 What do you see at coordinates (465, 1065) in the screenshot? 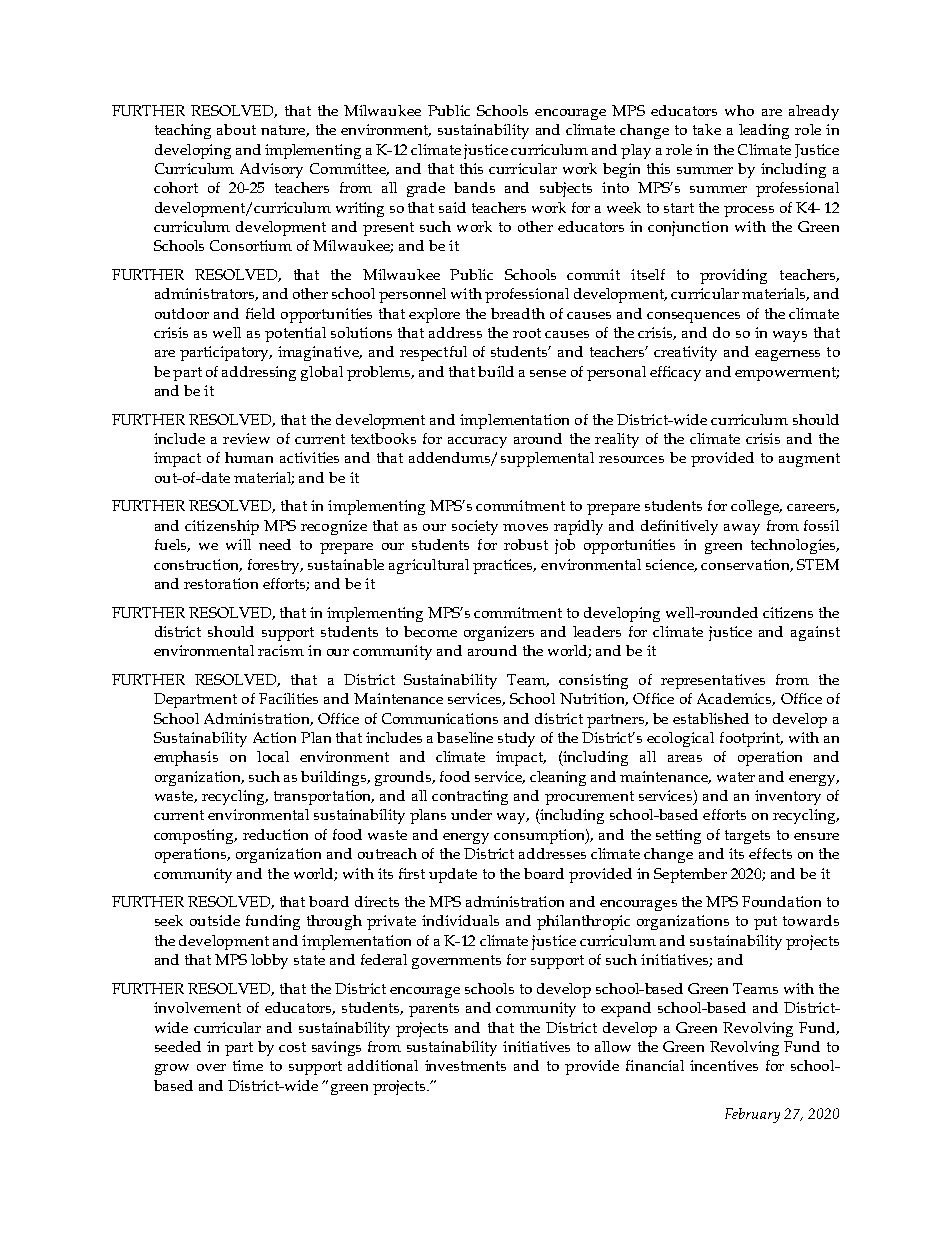
I see `investments` at bounding box center [465, 1065].
